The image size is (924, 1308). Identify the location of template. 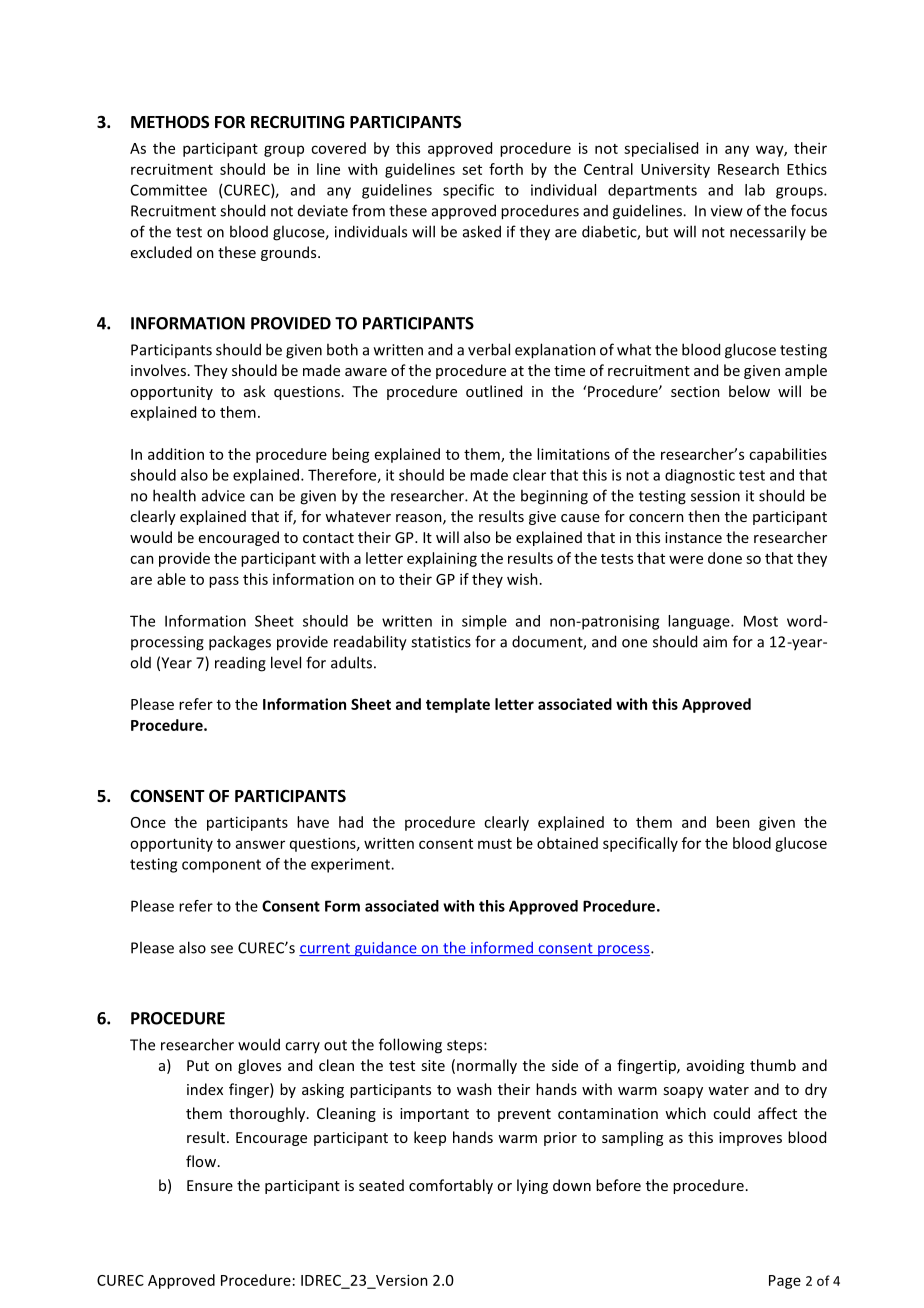
(458, 705).
